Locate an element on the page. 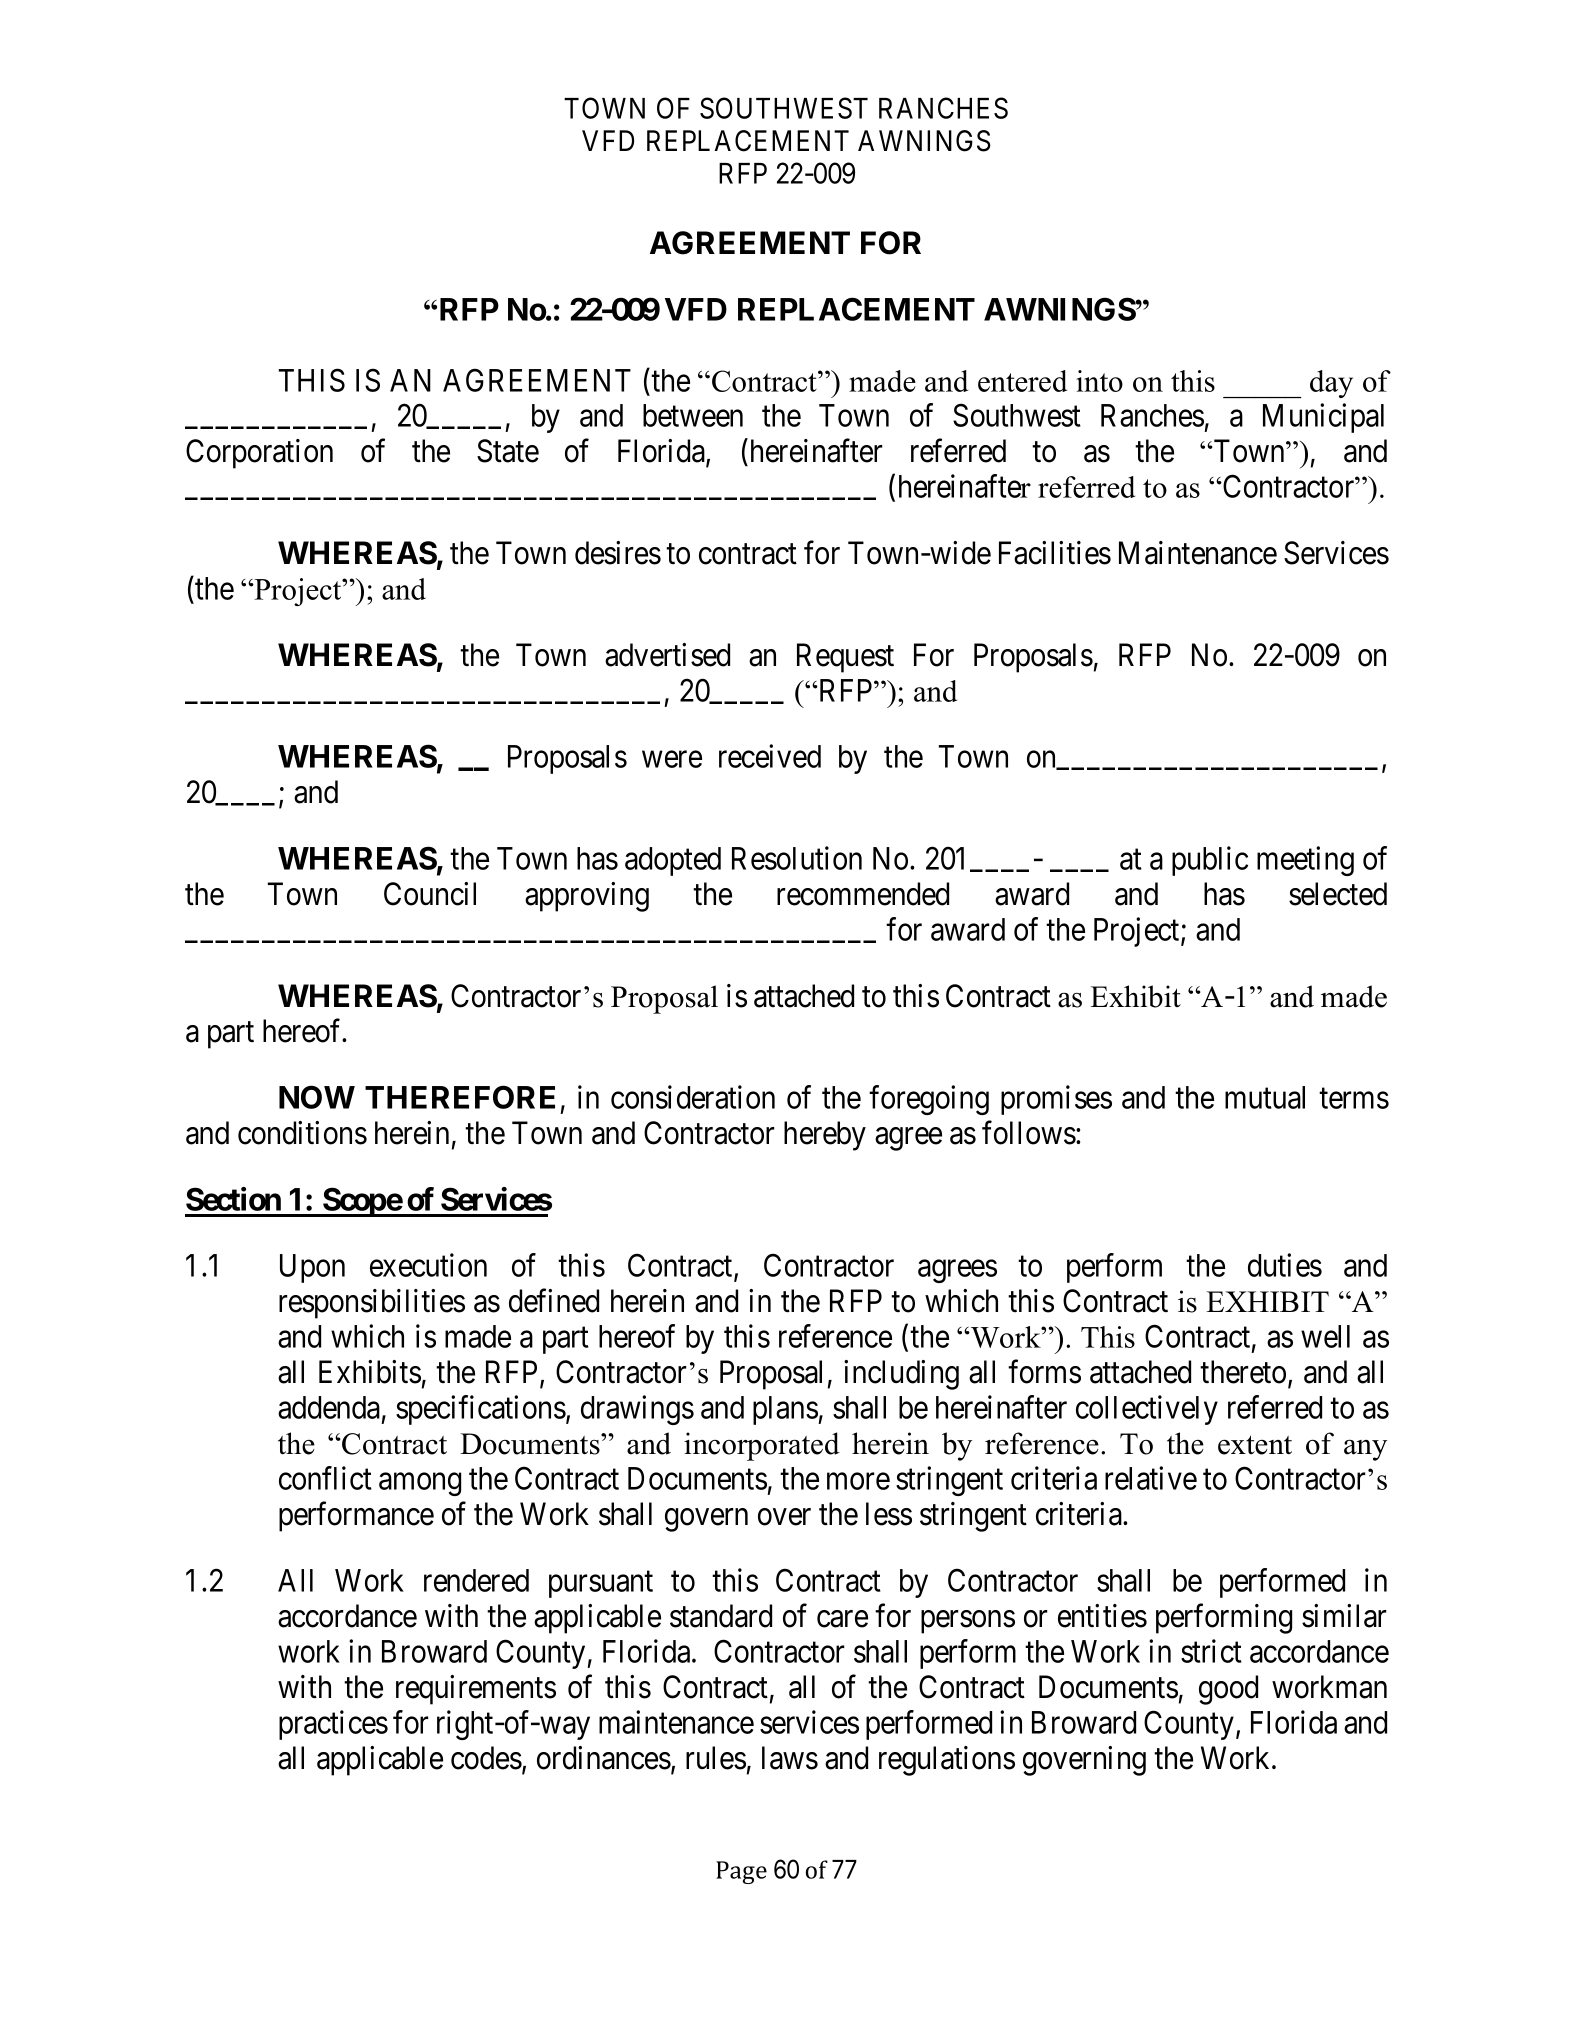 Image resolution: width=1573 pixels, height=2036 pixels. Page is located at coordinates (741, 1872).
